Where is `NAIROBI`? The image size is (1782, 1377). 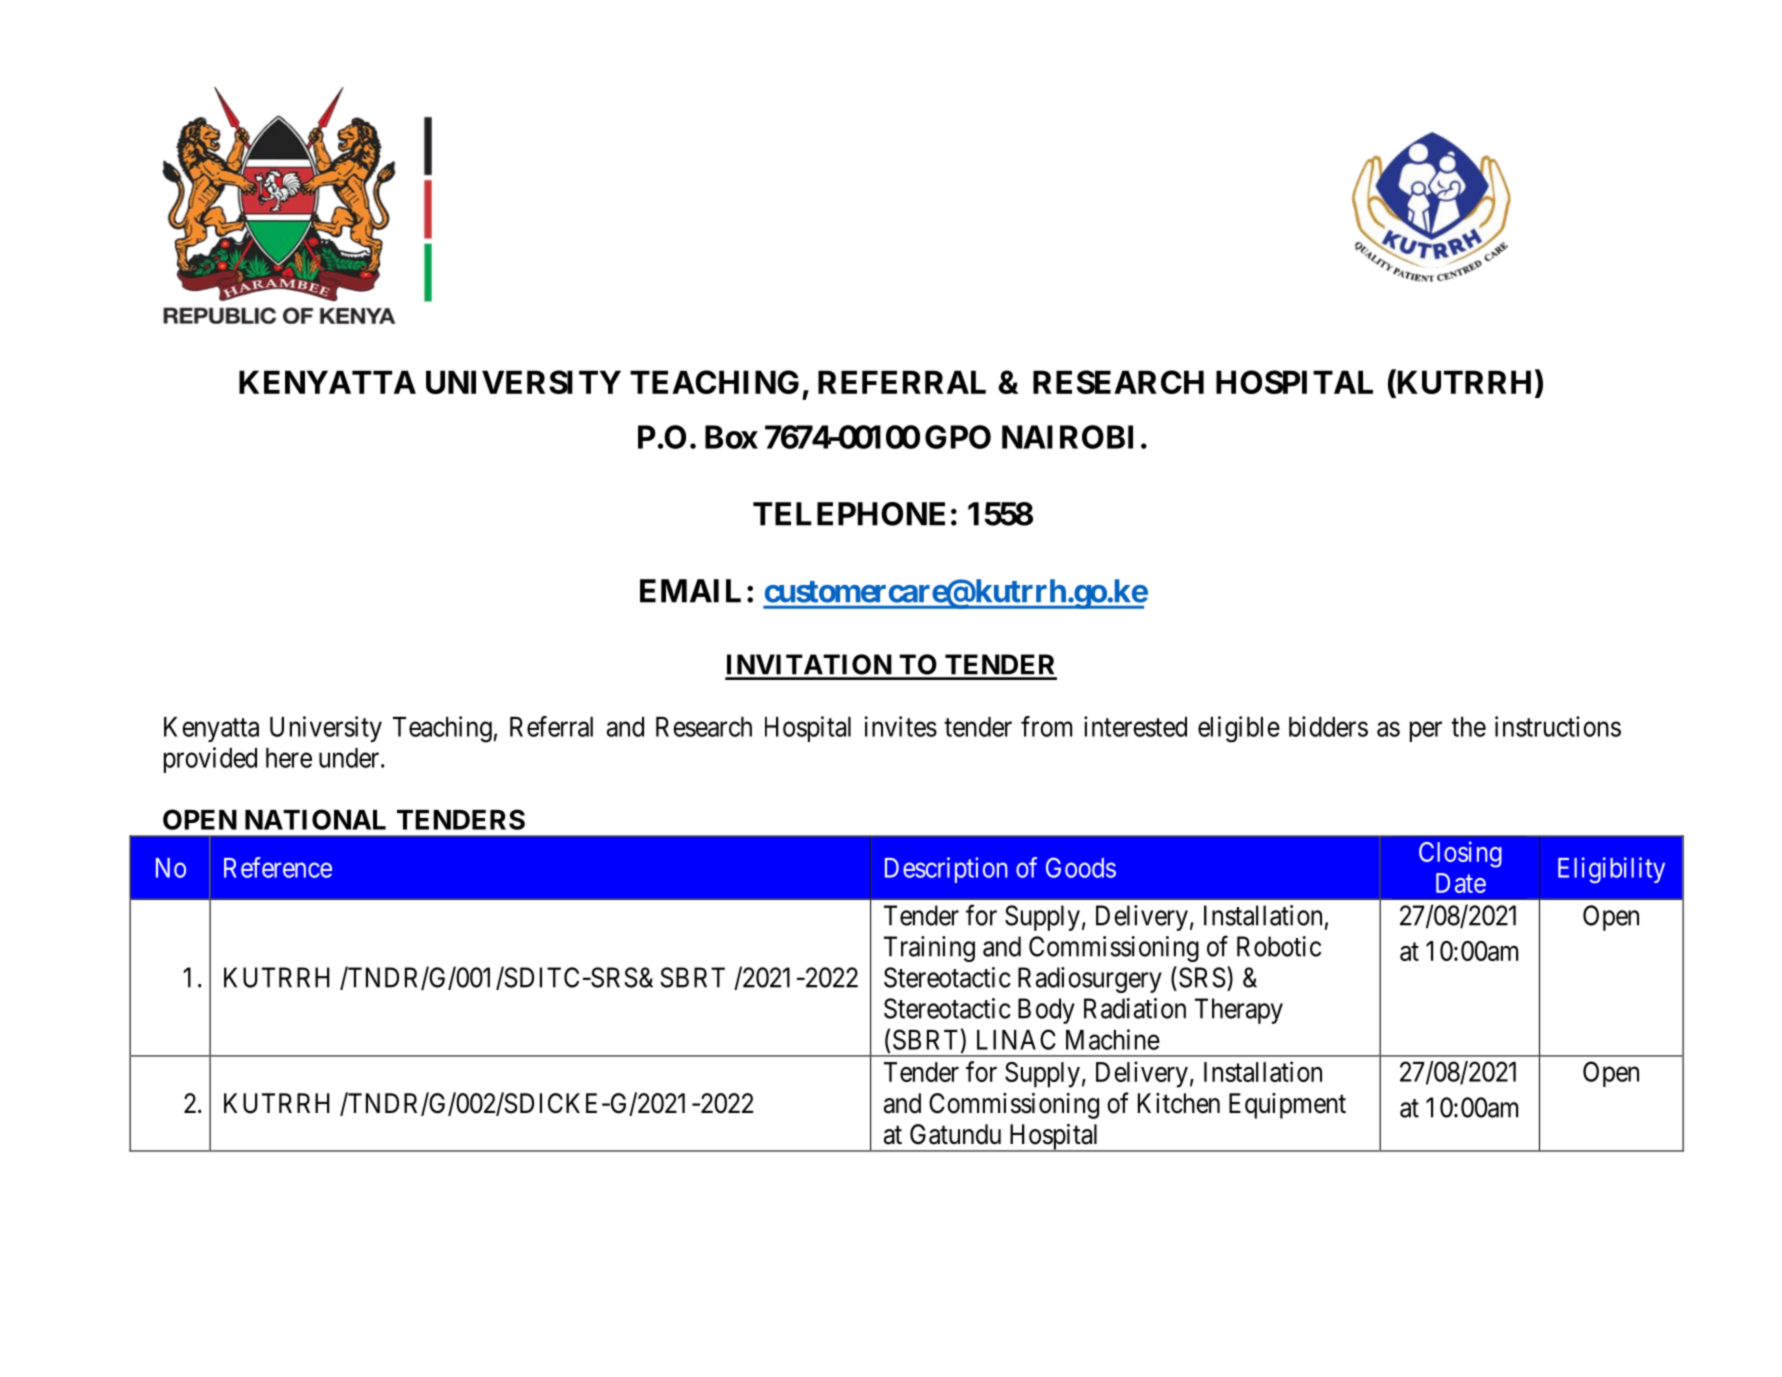 NAIROBI is located at coordinates (1067, 437).
